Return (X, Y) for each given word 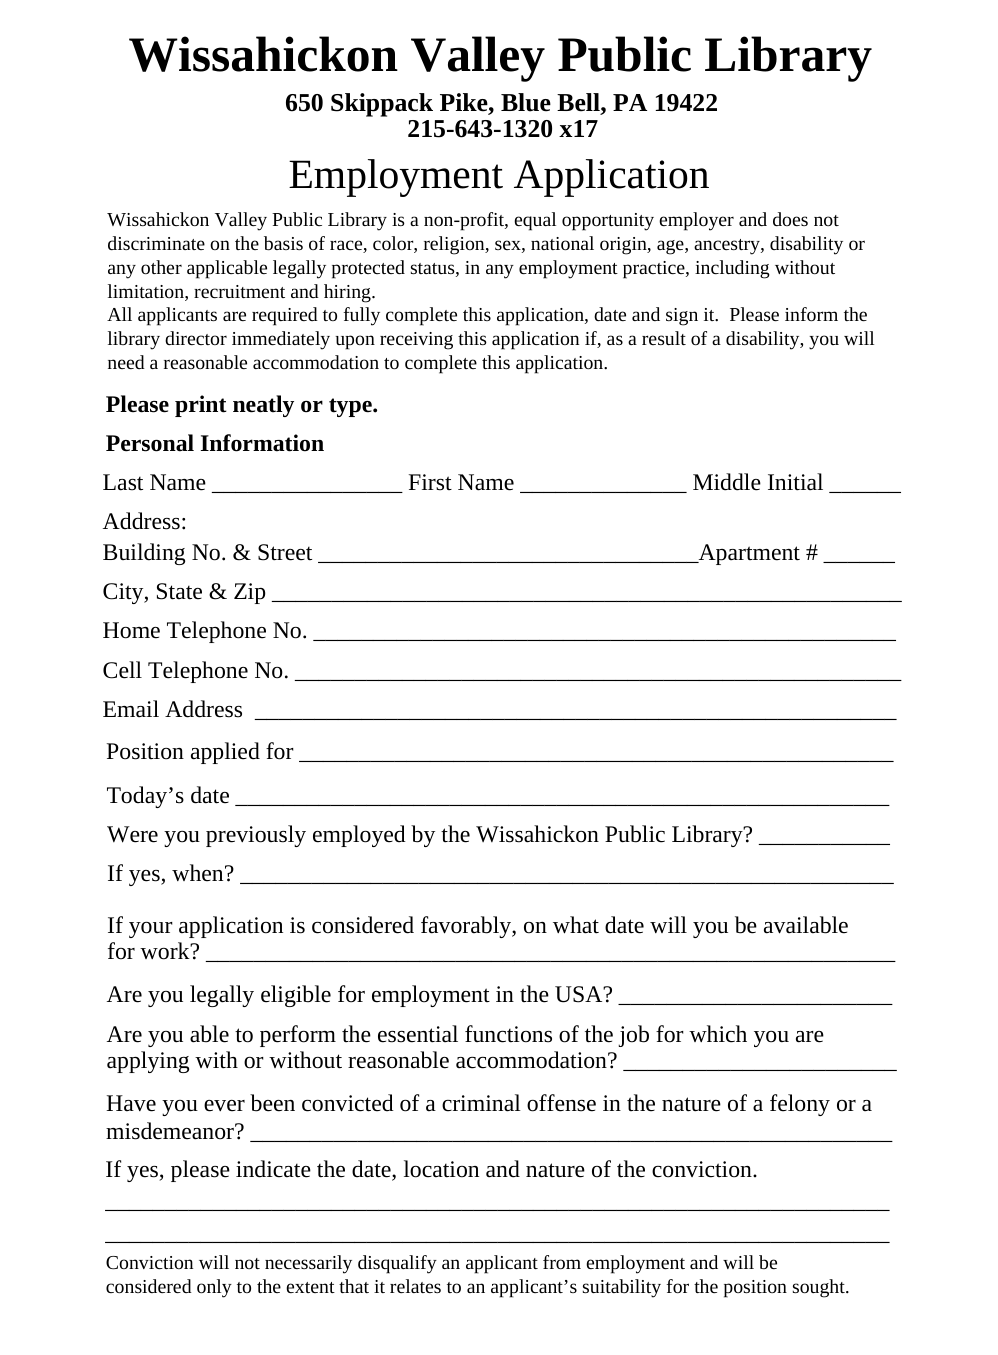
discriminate (156, 243)
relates (415, 1286)
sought (820, 1288)
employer (696, 221)
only (214, 1288)
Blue (526, 102)
